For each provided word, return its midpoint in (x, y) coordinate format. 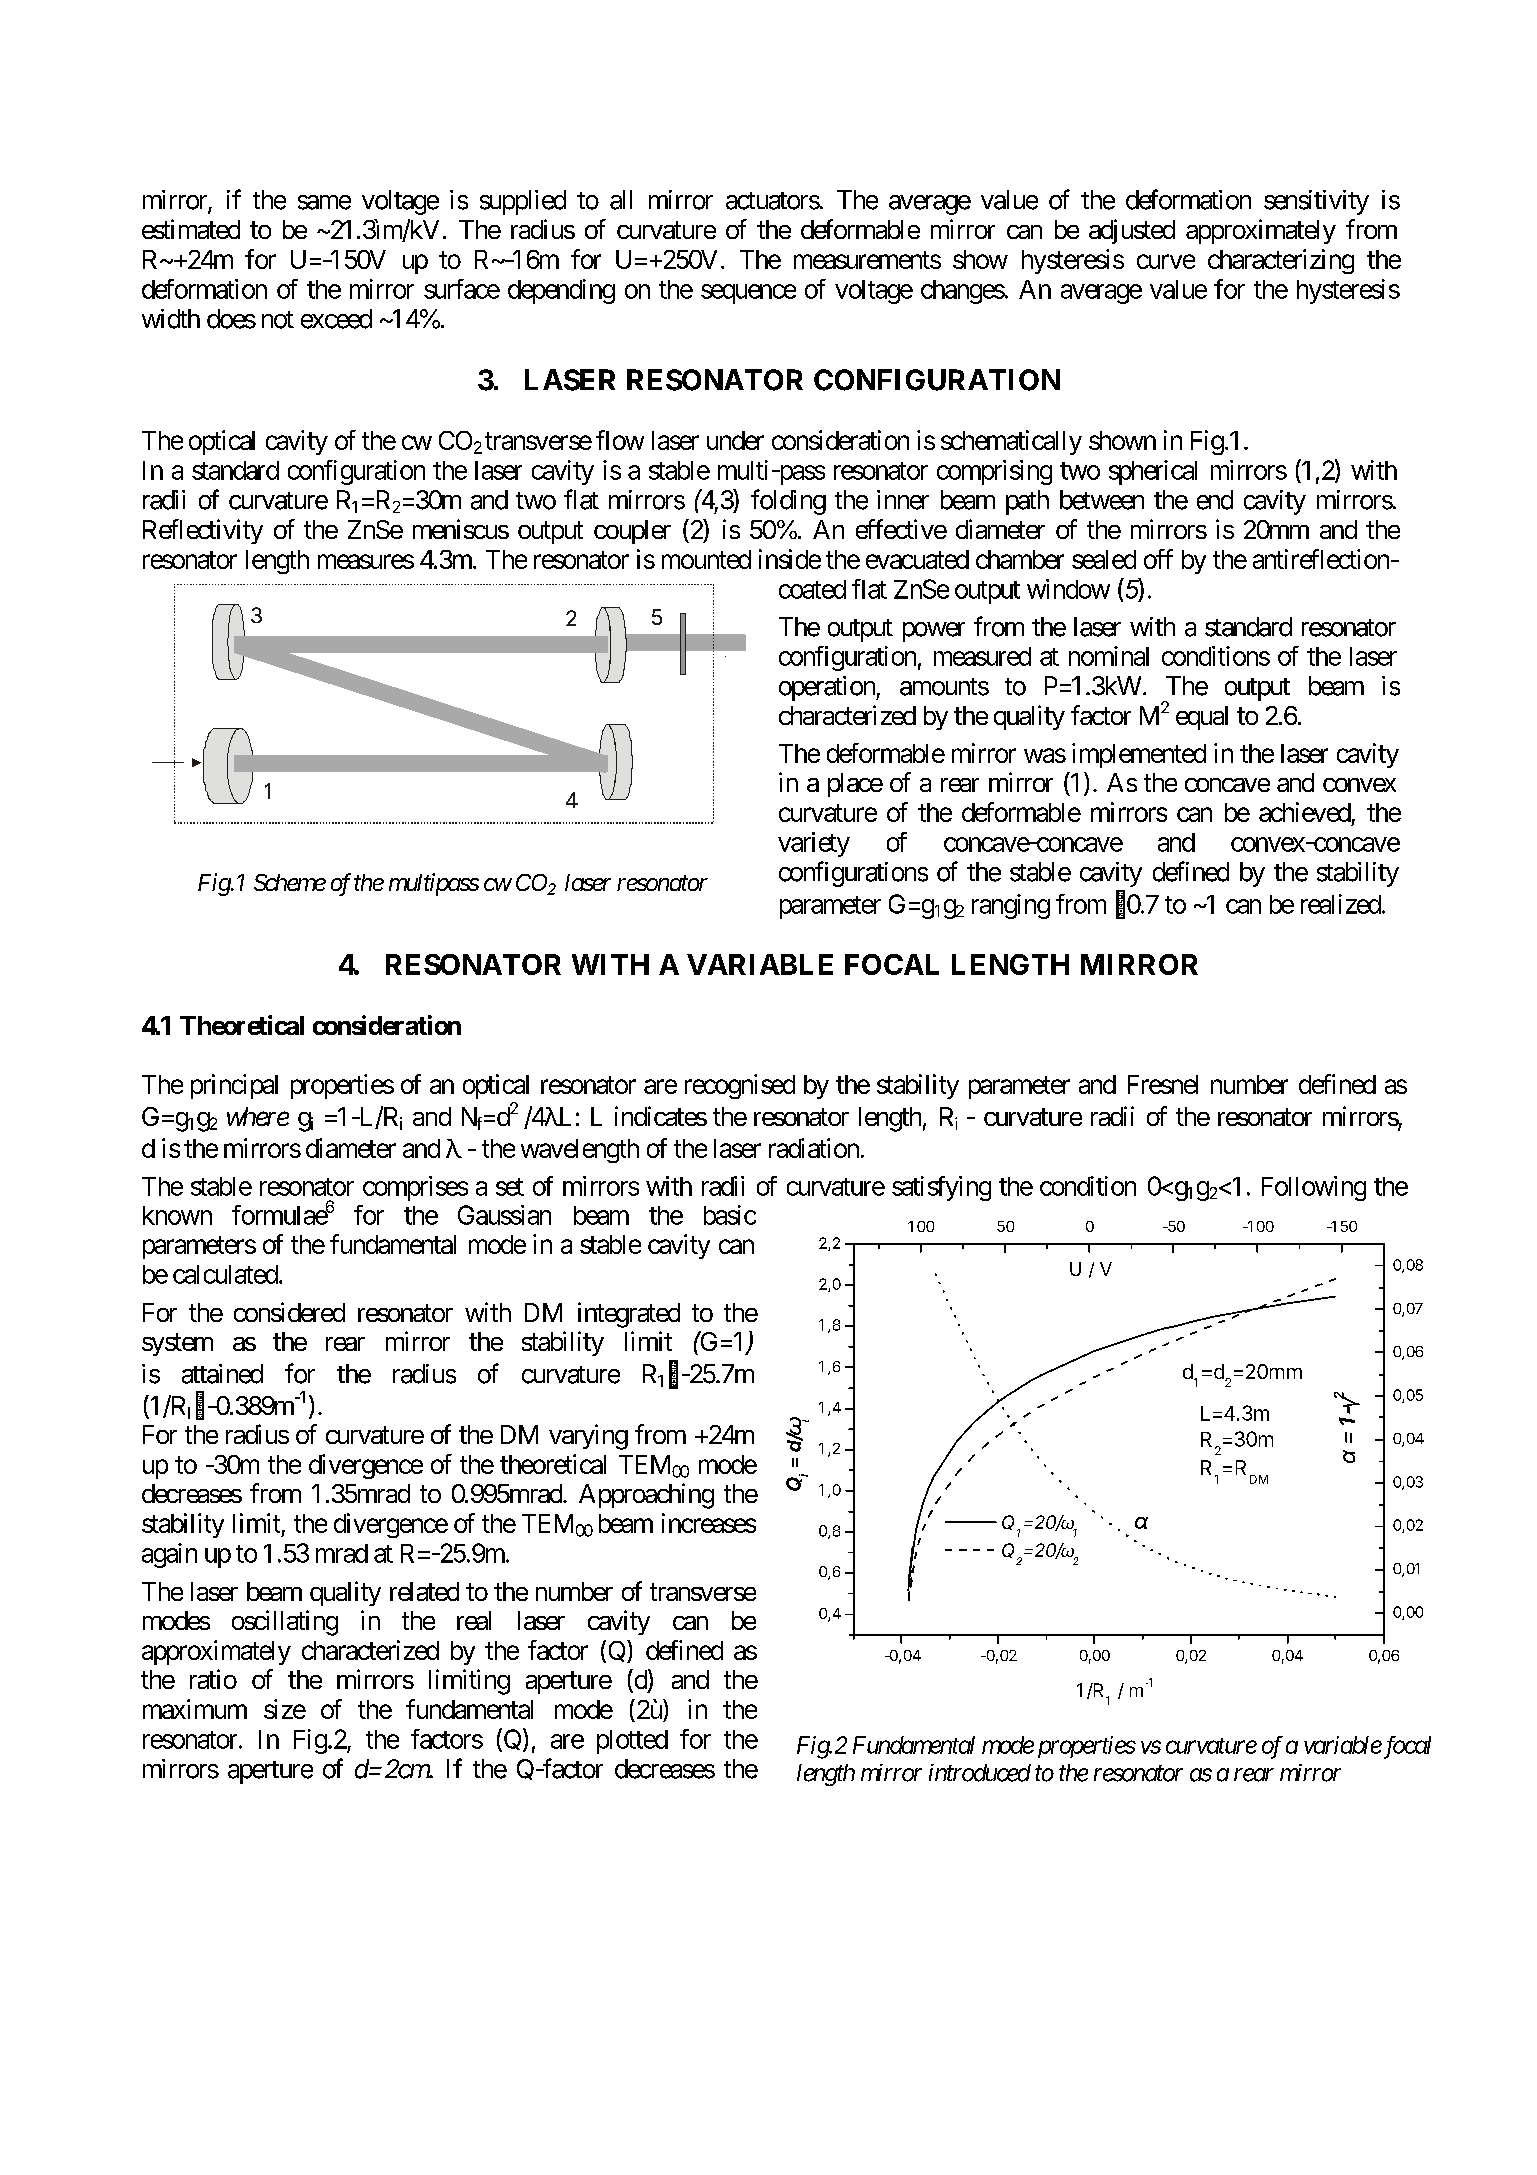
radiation (814, 1148)
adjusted (1132, 231)
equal (1202, 718)
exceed (336, 319)
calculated (225, 1274)
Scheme (290, 882)
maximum (195, 1709)
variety (814, 844)
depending (561, 291)
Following (1314, 1188)
